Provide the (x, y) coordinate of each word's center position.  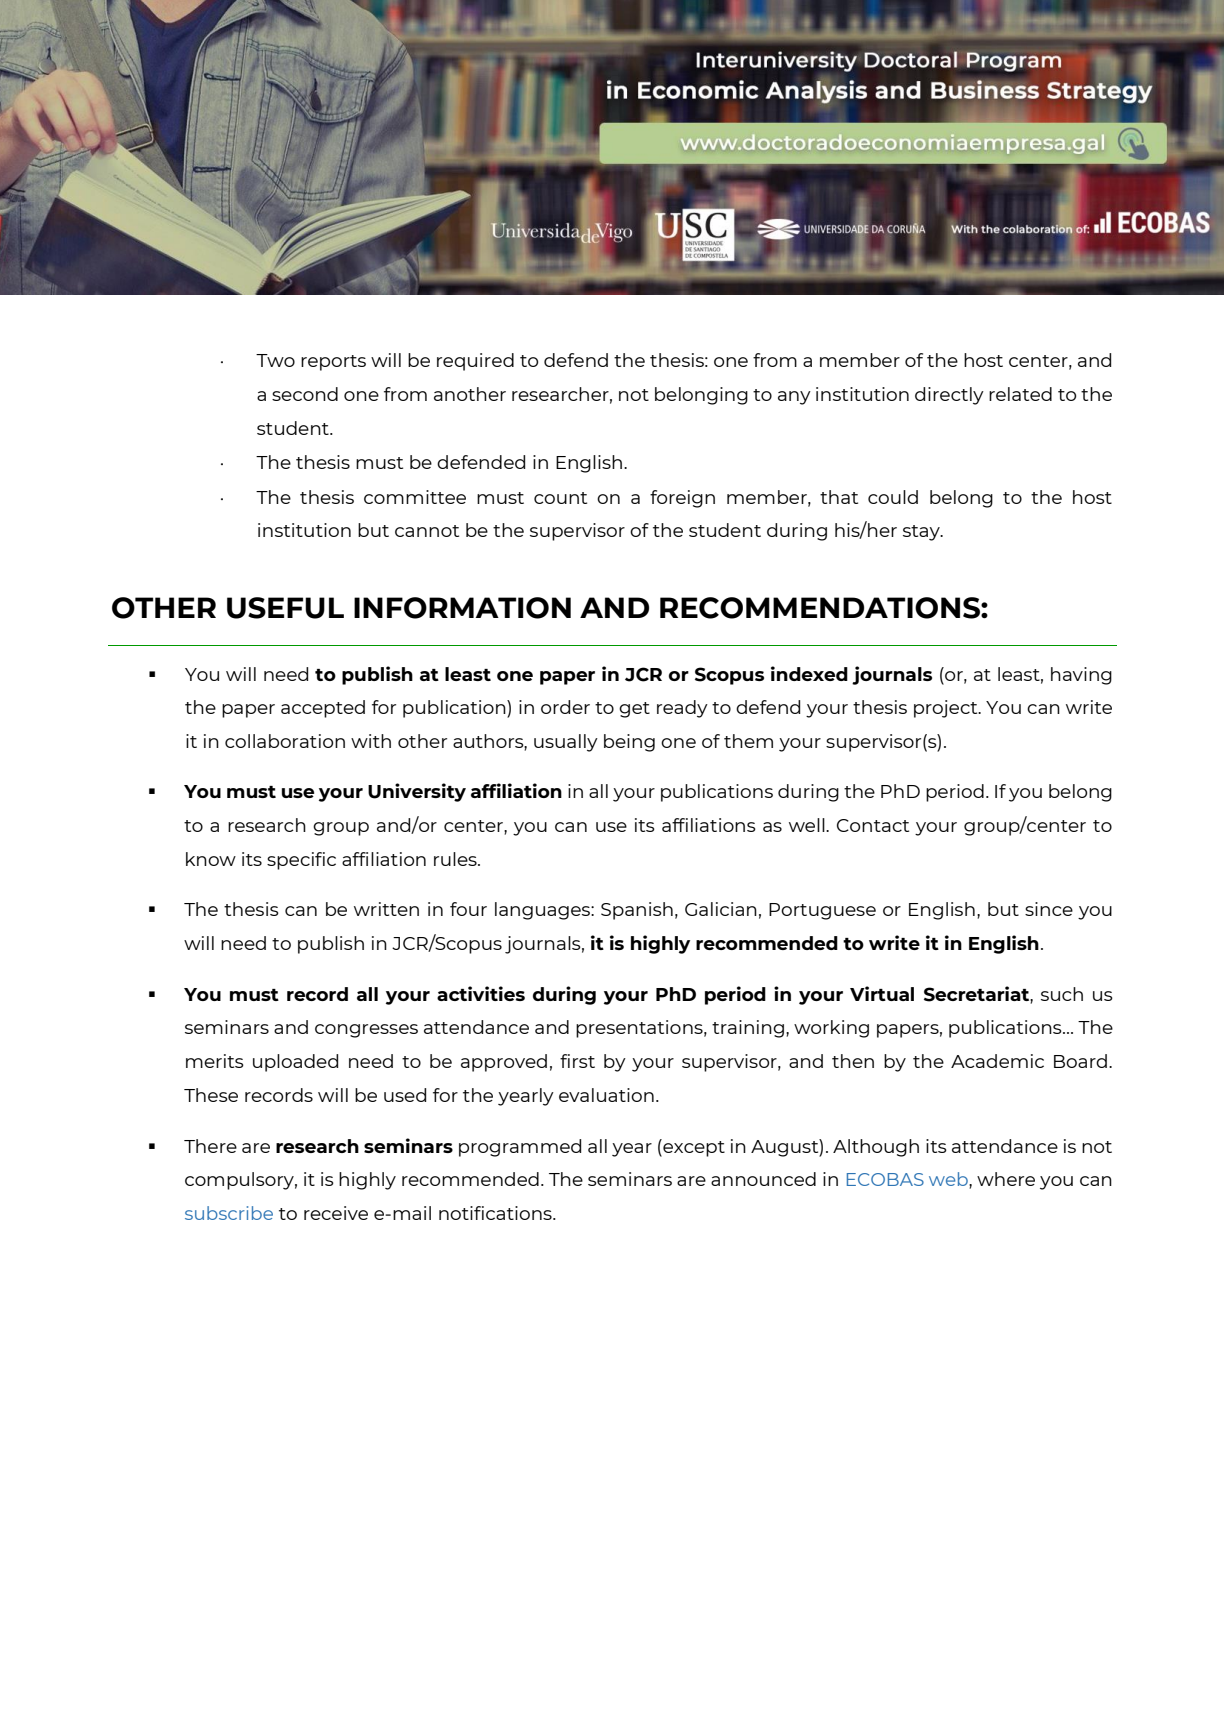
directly (949, 396)
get (634, 710)
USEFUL (285, 608)
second (305, 394)
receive (336, 1213)
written (386, 909)
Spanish (637, 911)
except (693, 1148)
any (794, 398)
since (1049, 909)
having (1081, 676)
